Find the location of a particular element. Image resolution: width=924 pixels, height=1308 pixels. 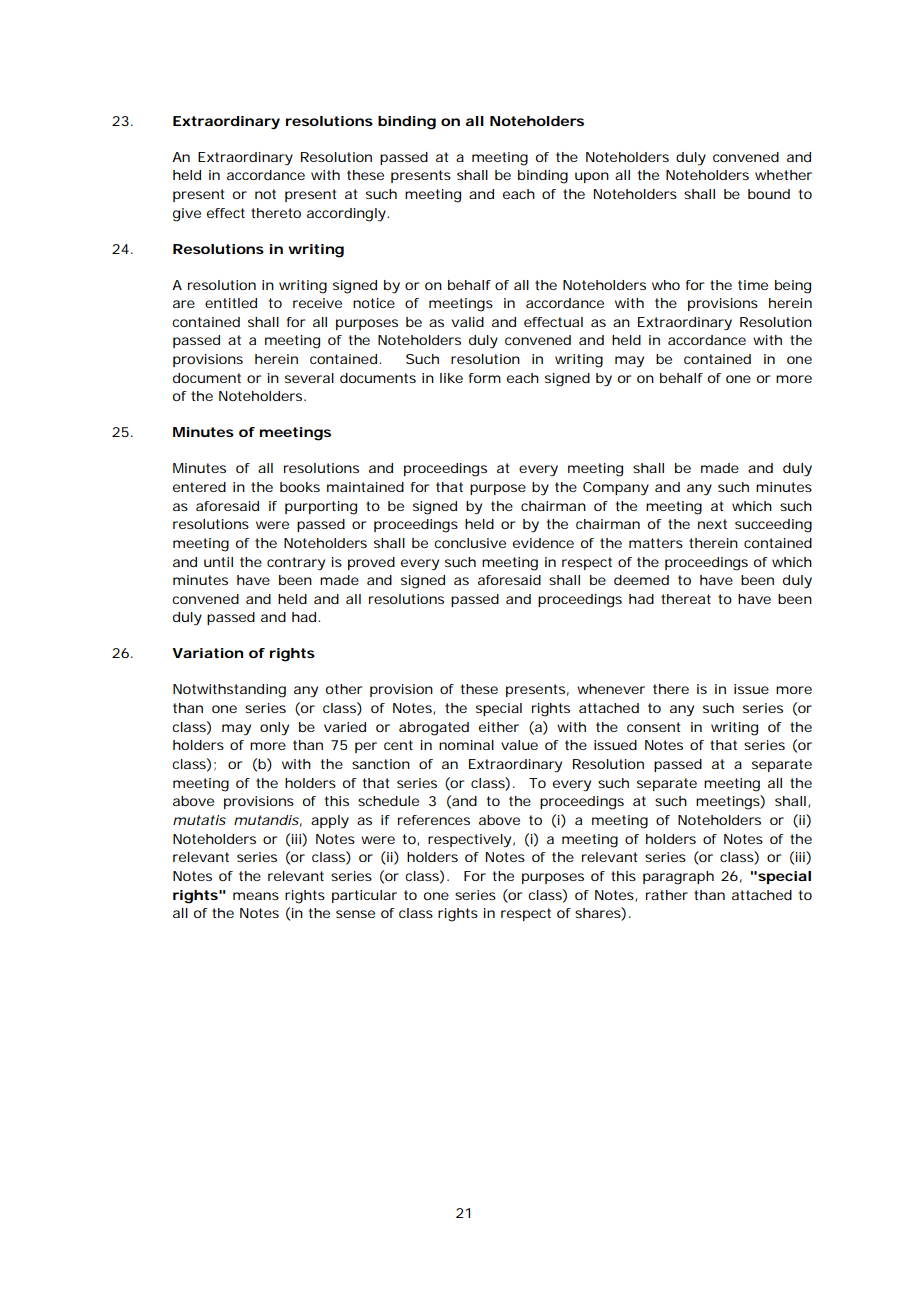

particular is located at coordinates (364, 896).
